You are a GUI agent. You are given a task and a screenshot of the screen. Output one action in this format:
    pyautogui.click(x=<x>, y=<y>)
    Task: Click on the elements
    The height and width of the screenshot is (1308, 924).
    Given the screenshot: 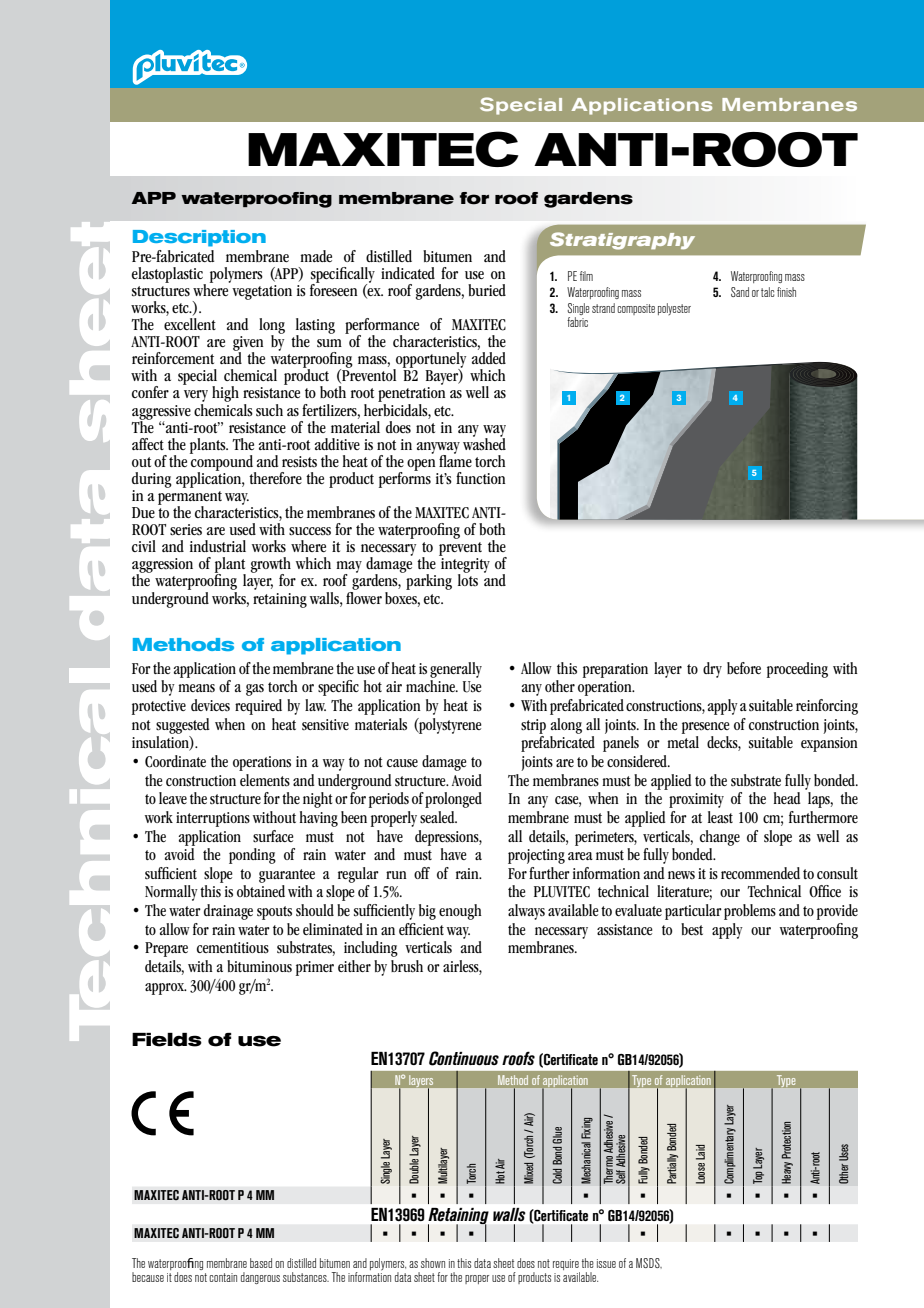 What is the action you would take?
    pyautogui.click(x=265, y=780)
